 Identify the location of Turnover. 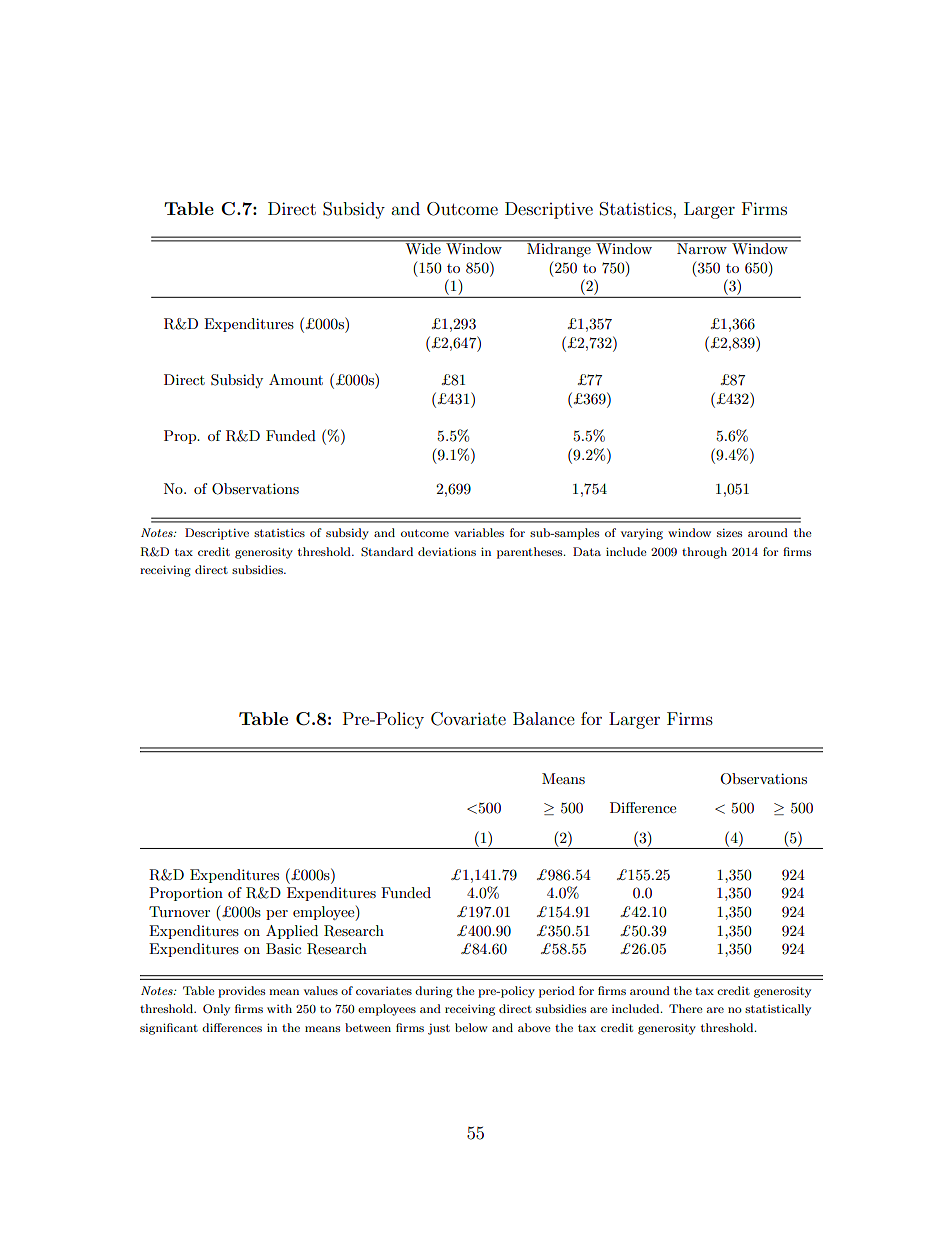
(179, 911).
